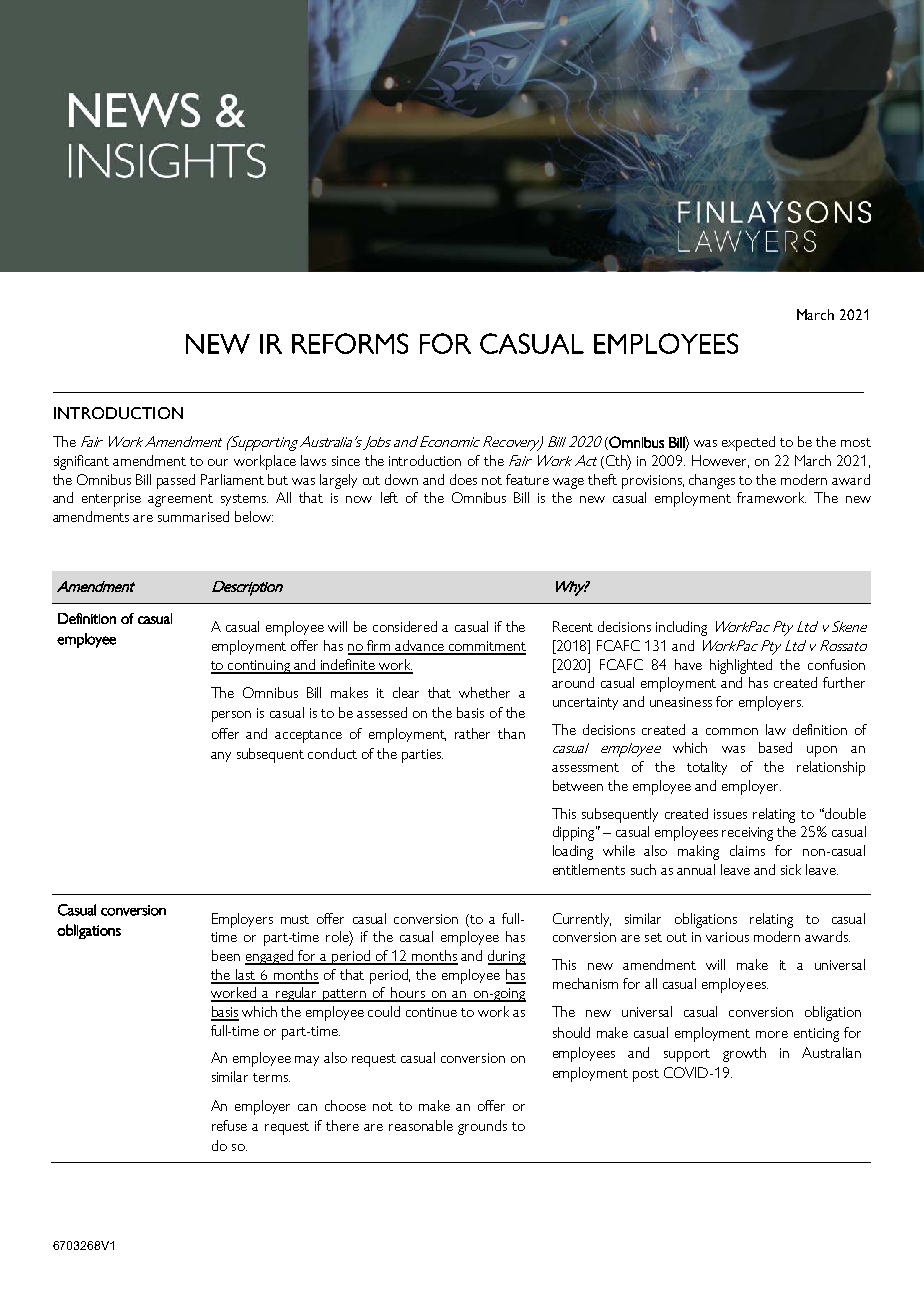  I want to click on changes, so click(712, 481).
